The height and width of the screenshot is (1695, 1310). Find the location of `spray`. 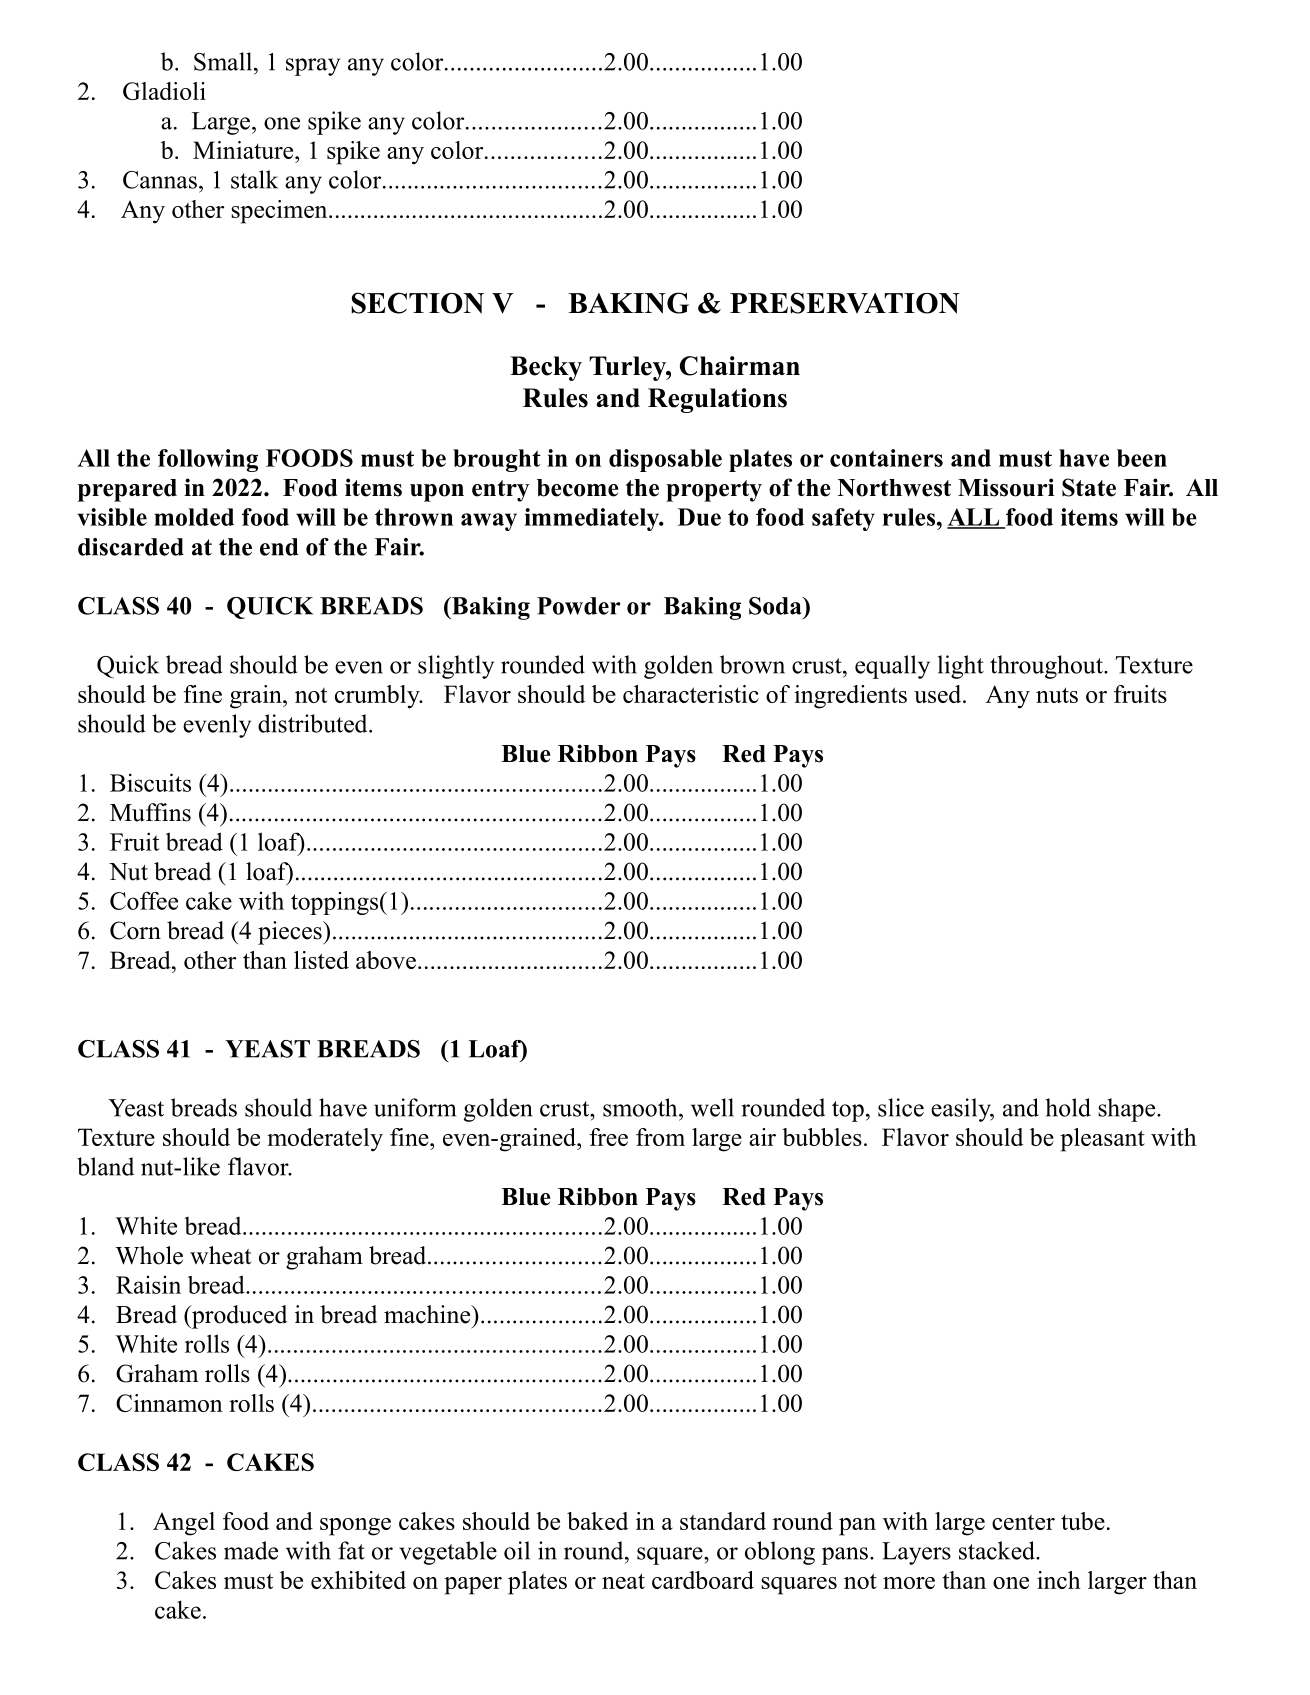

spray is located at coordinates (313, 67).
